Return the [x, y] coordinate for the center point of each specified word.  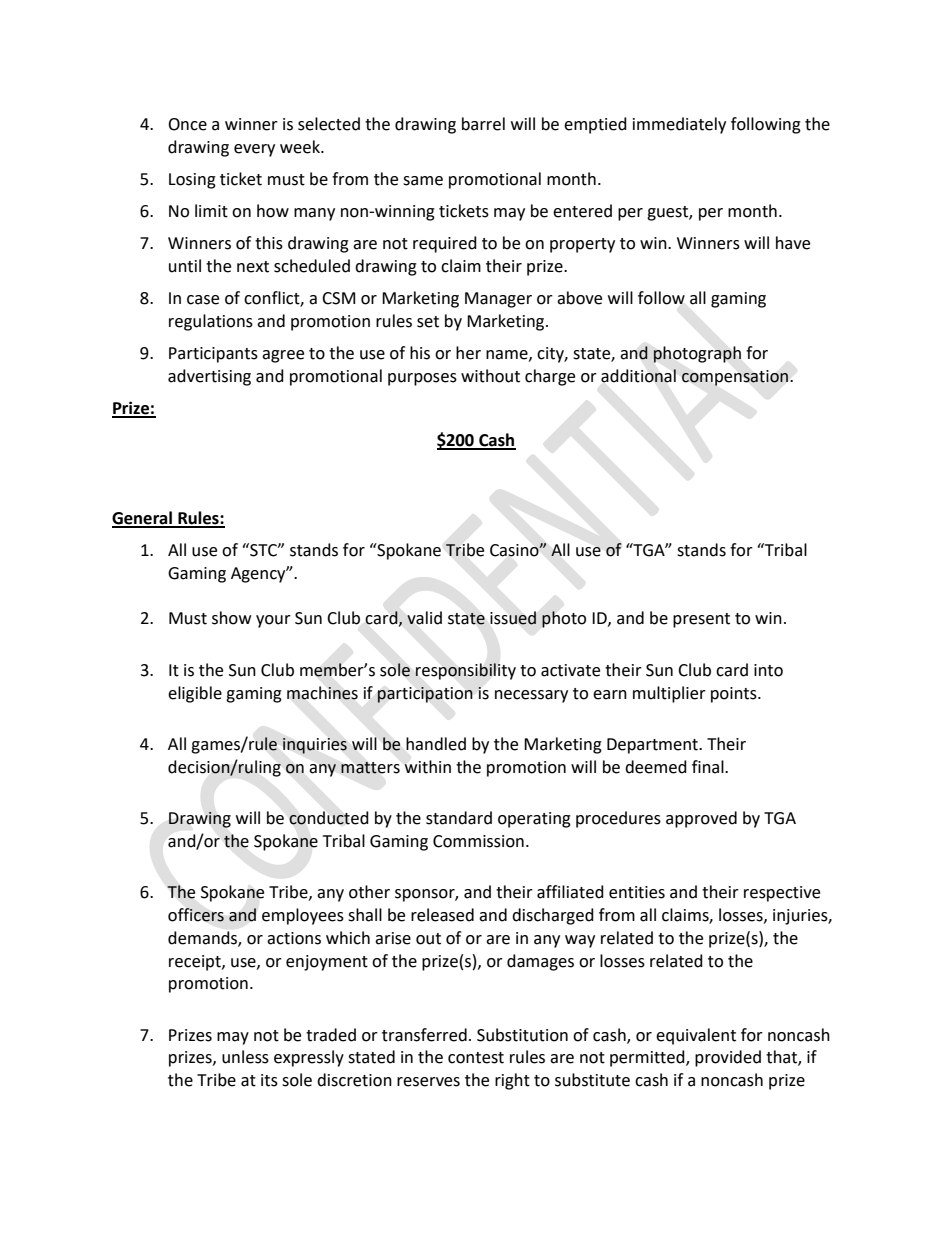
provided [728, 1058]
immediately [679, 125]
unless [245, 1057]
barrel [483, 124]
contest [476, 1058]
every [254, 150]
